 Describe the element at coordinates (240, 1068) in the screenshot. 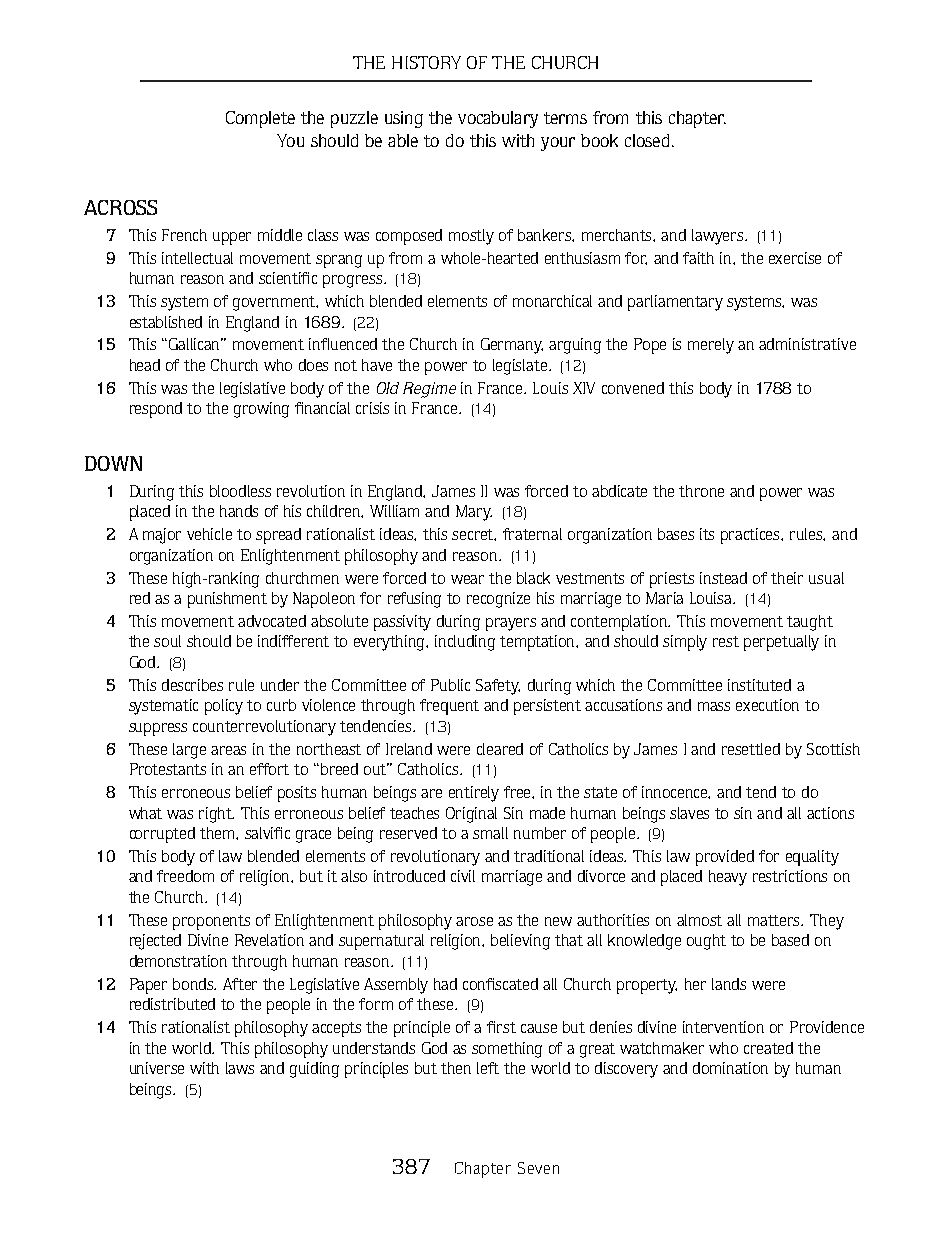

I see `laws` at that location.
